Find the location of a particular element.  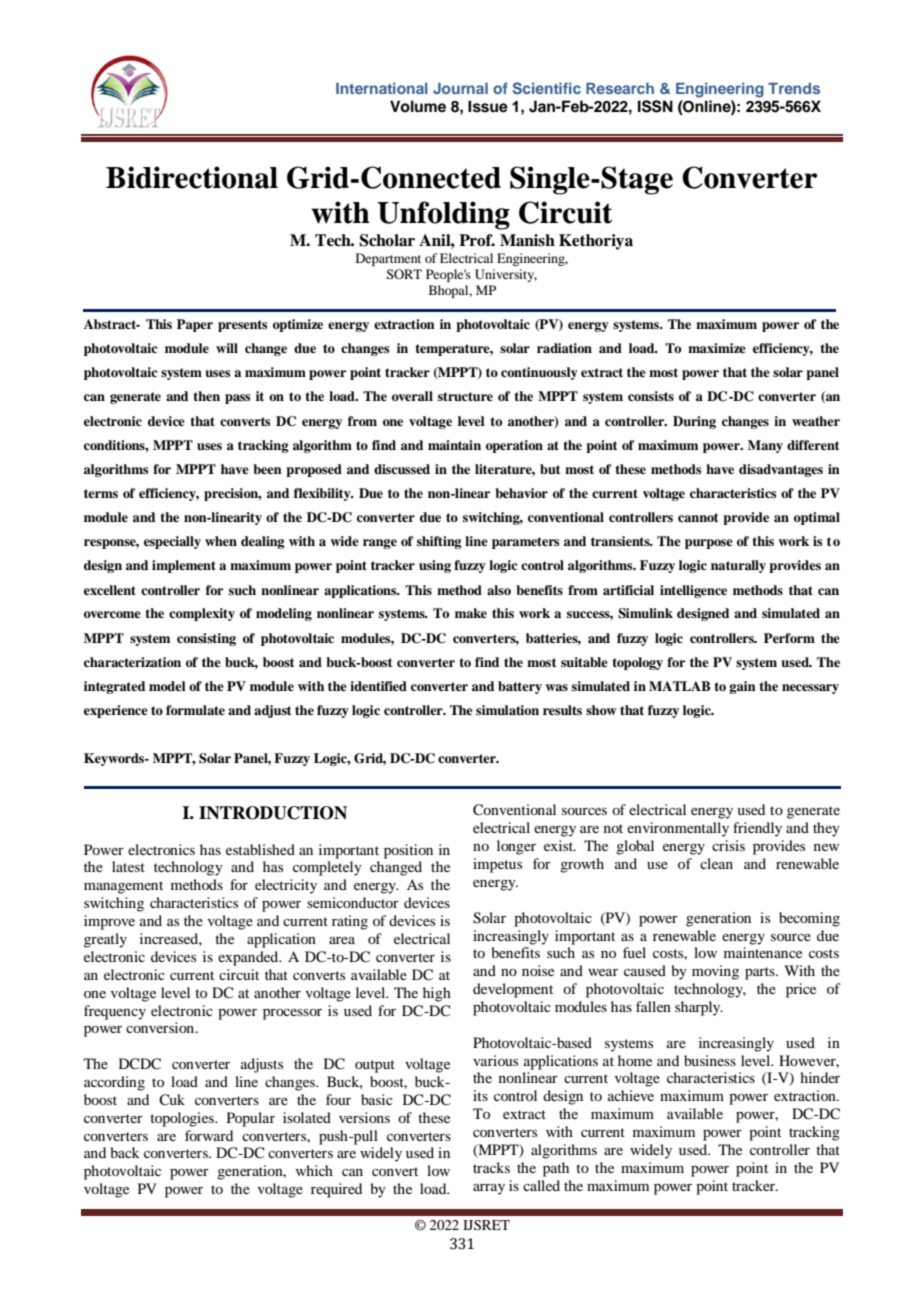

friendly is located at coordinates (757, 829).
